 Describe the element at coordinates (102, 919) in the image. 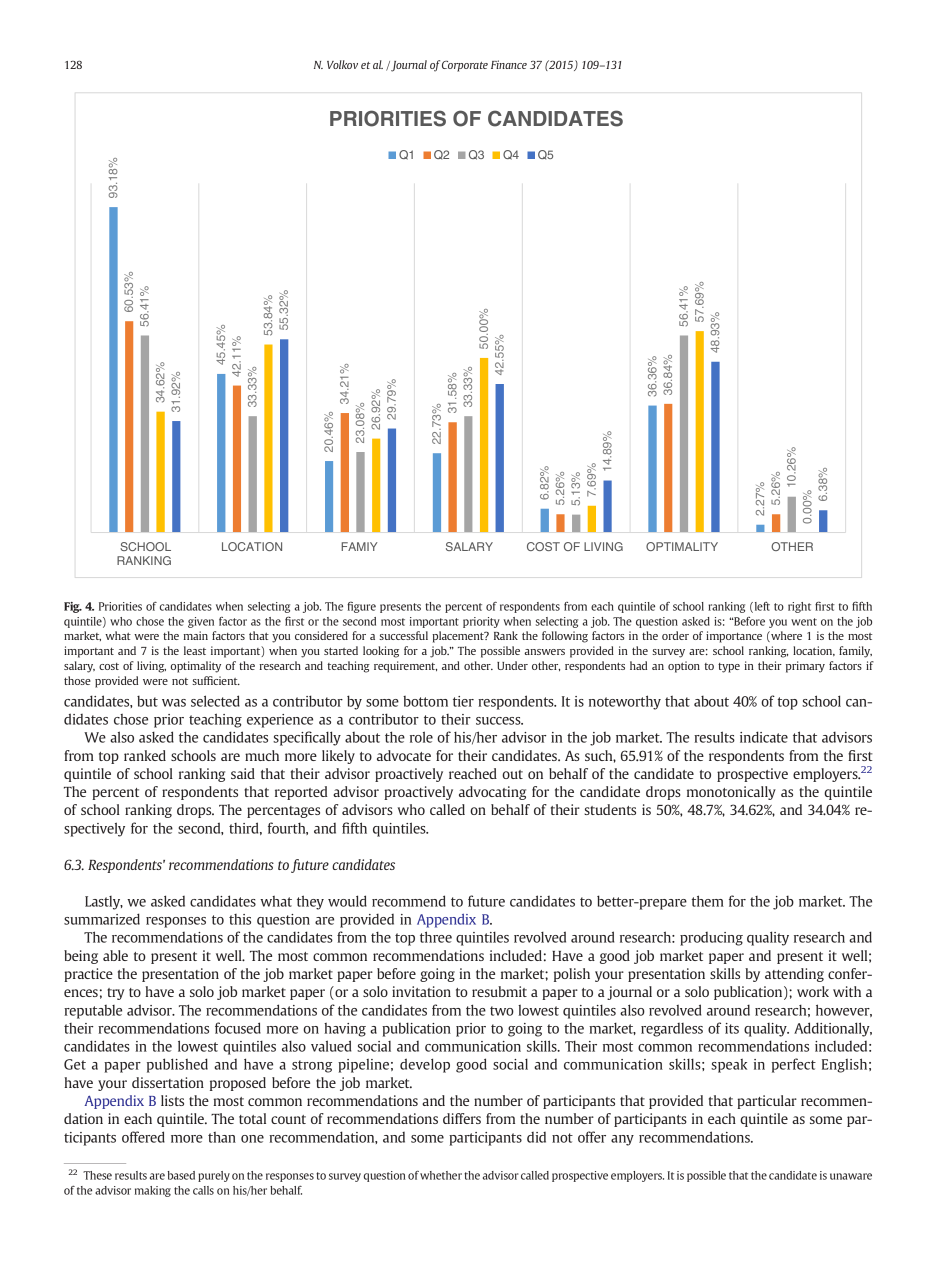

I see `summarized` at that location.
